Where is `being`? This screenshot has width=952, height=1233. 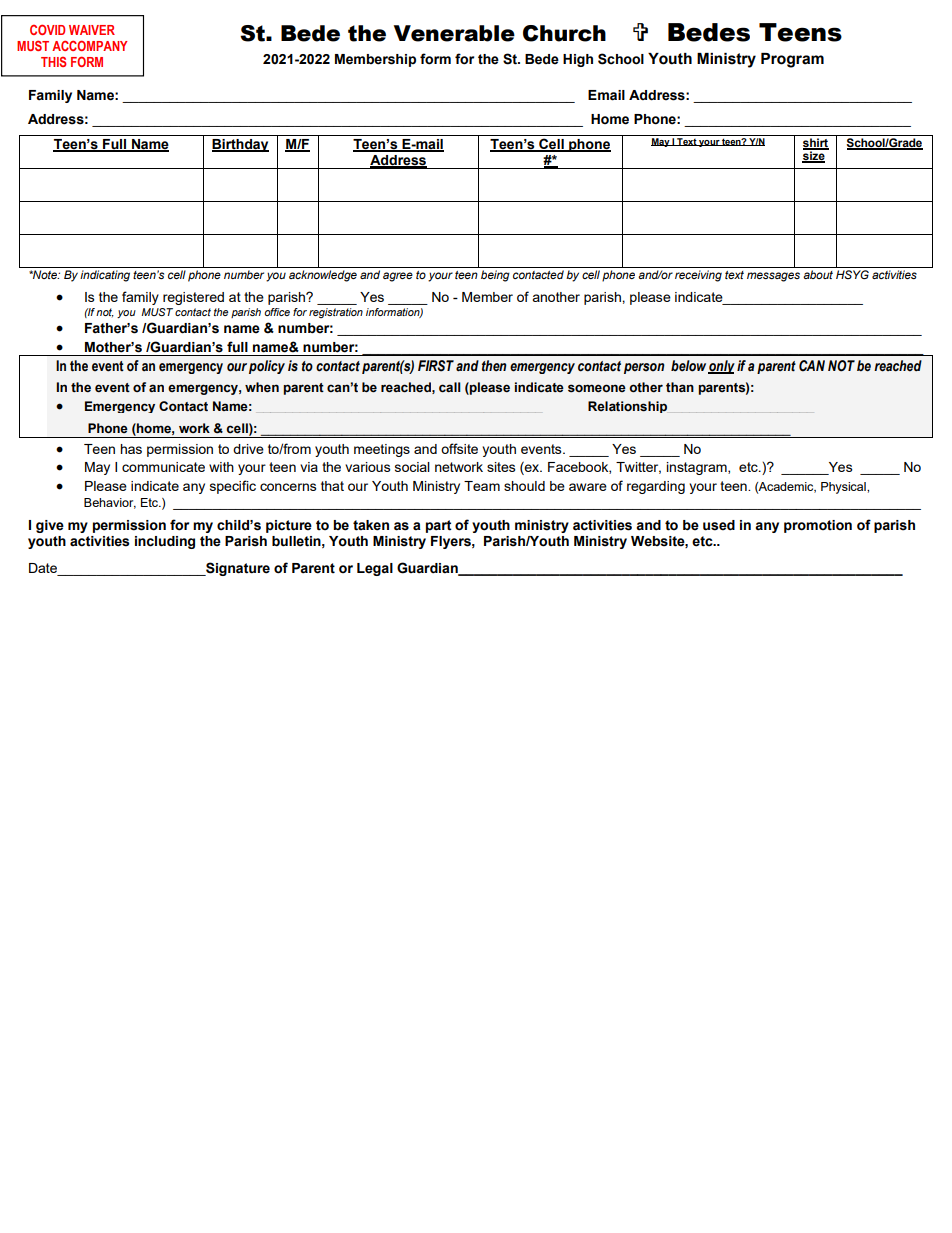
being is located at coordinates (495, 276).
